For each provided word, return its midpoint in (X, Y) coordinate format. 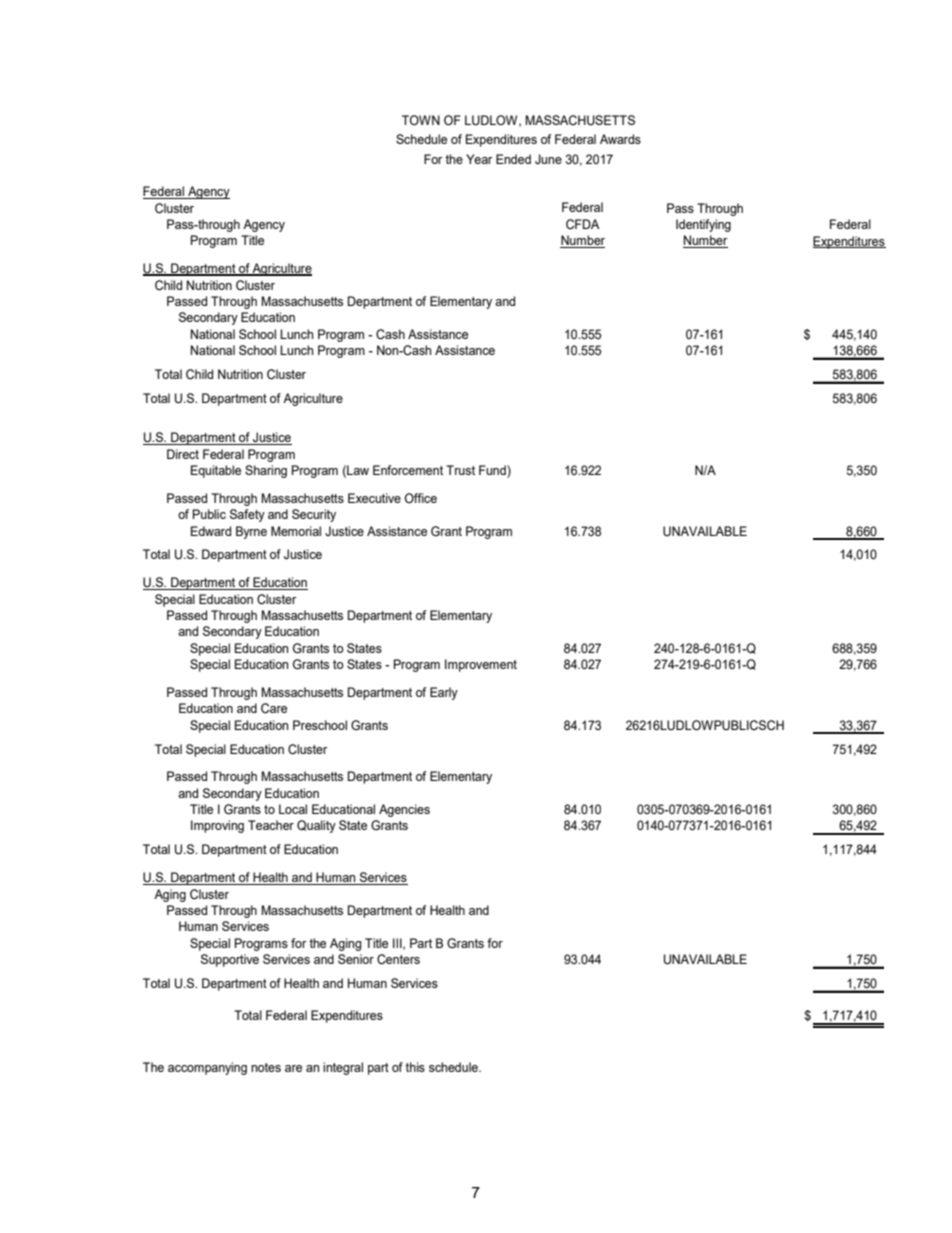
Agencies (404, 810)
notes (266, 1067)
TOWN (421, 120)
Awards (620, 139)
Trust (460, 470)
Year (479, 159)
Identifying (703, 225)
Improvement (481, 665)
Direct (183, 454)
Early (444, 693)
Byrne (251, 532)
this (415, 1067)
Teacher (271, 825)
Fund (493, 471)
